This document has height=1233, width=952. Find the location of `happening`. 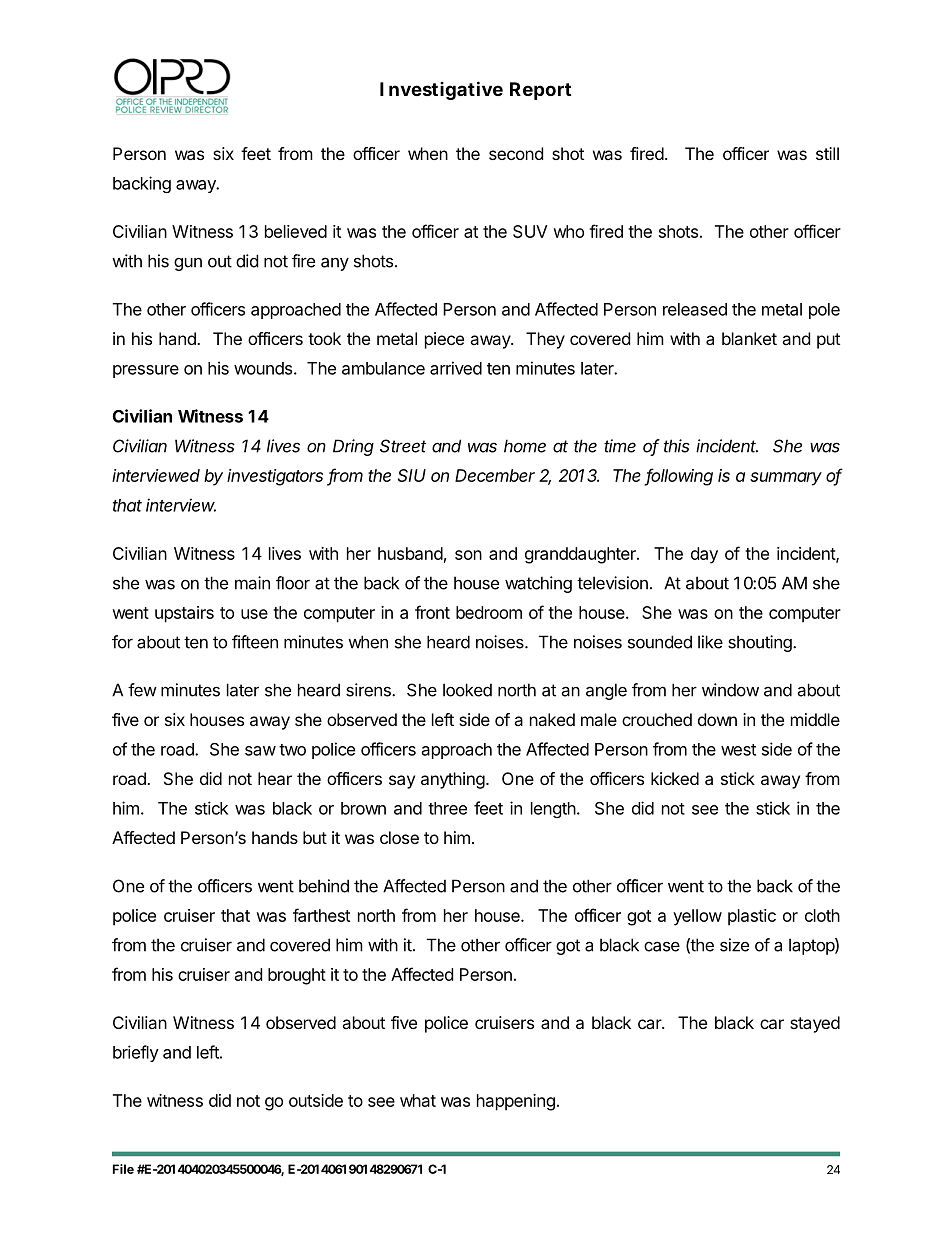

happening is located at coordinates (516, 1102).
